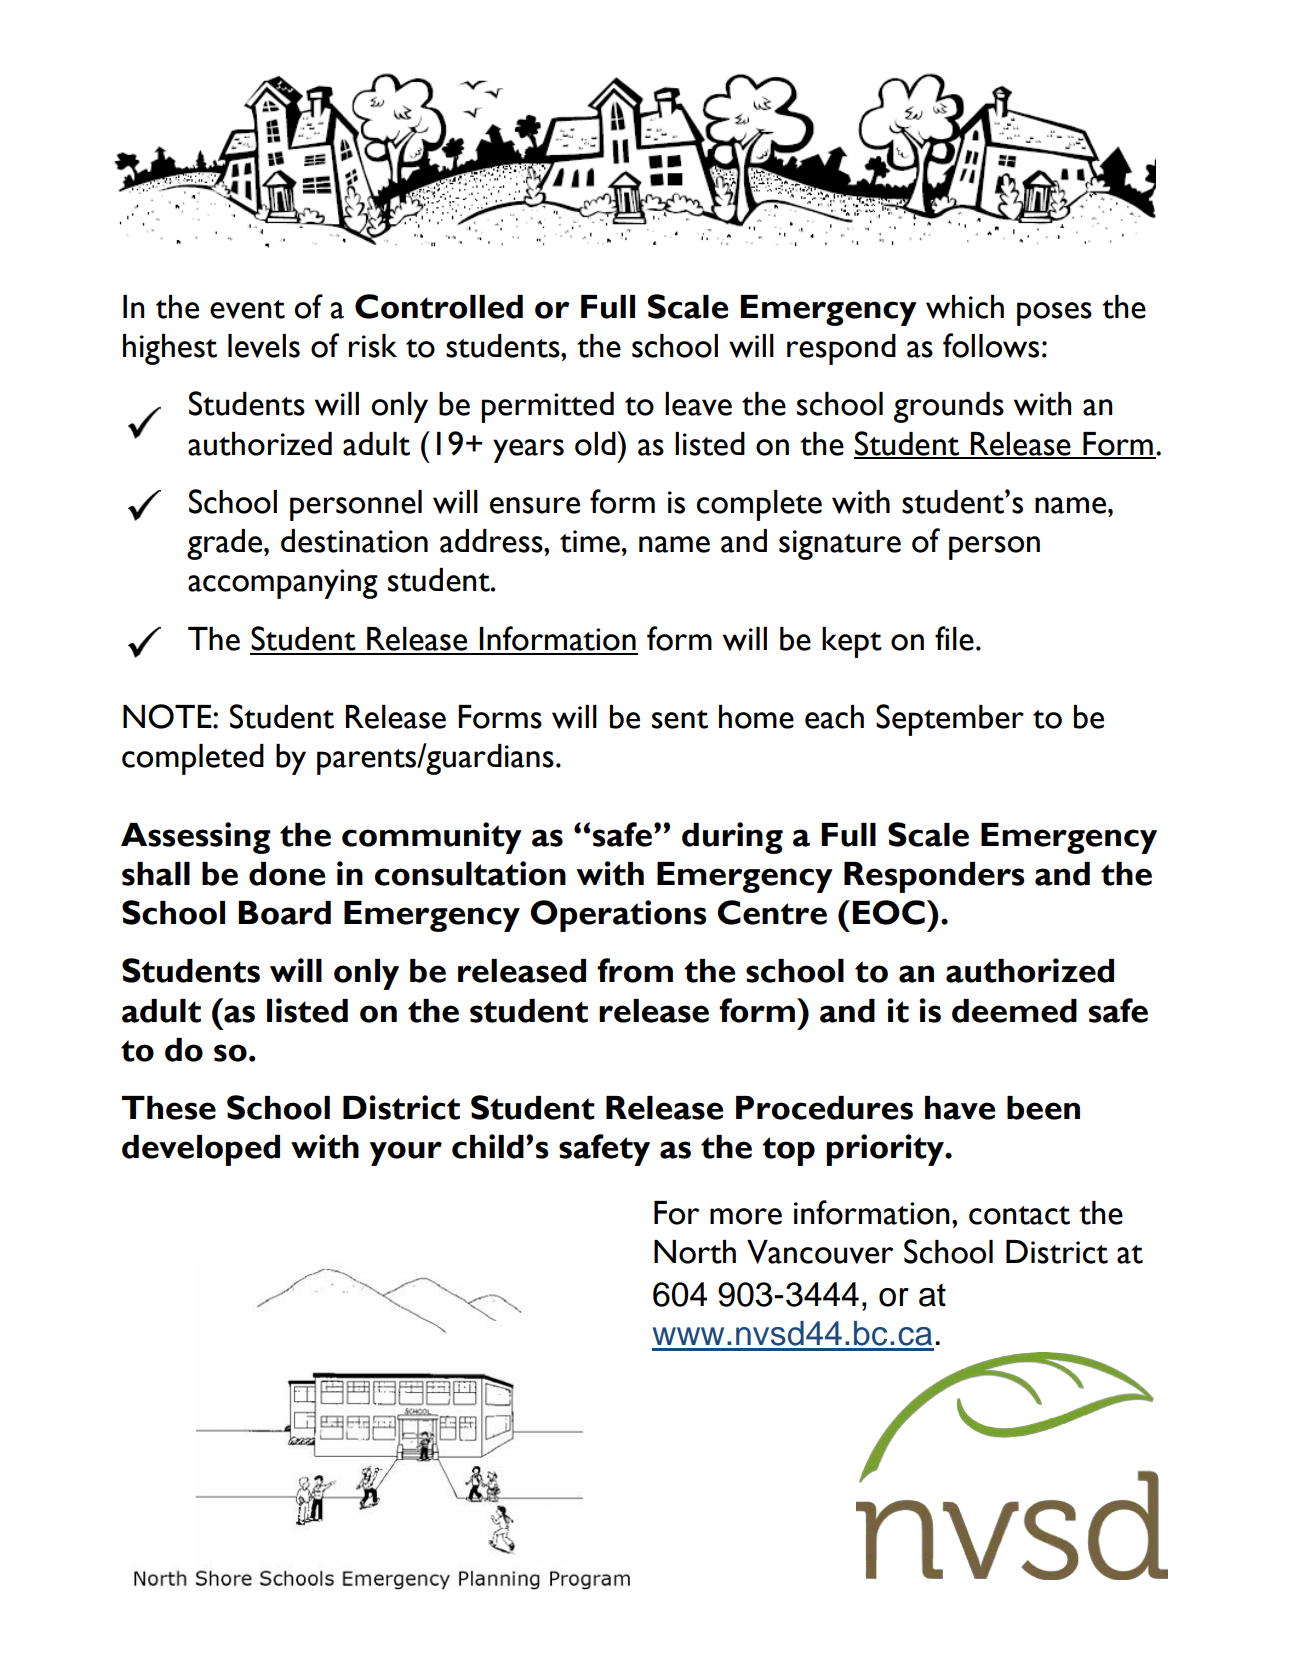 Image resolution: width=1289 pixels, height=1669 pixels. Describe the element at coordinates (283, 584) in the image. I see `accompanying` at that location.
